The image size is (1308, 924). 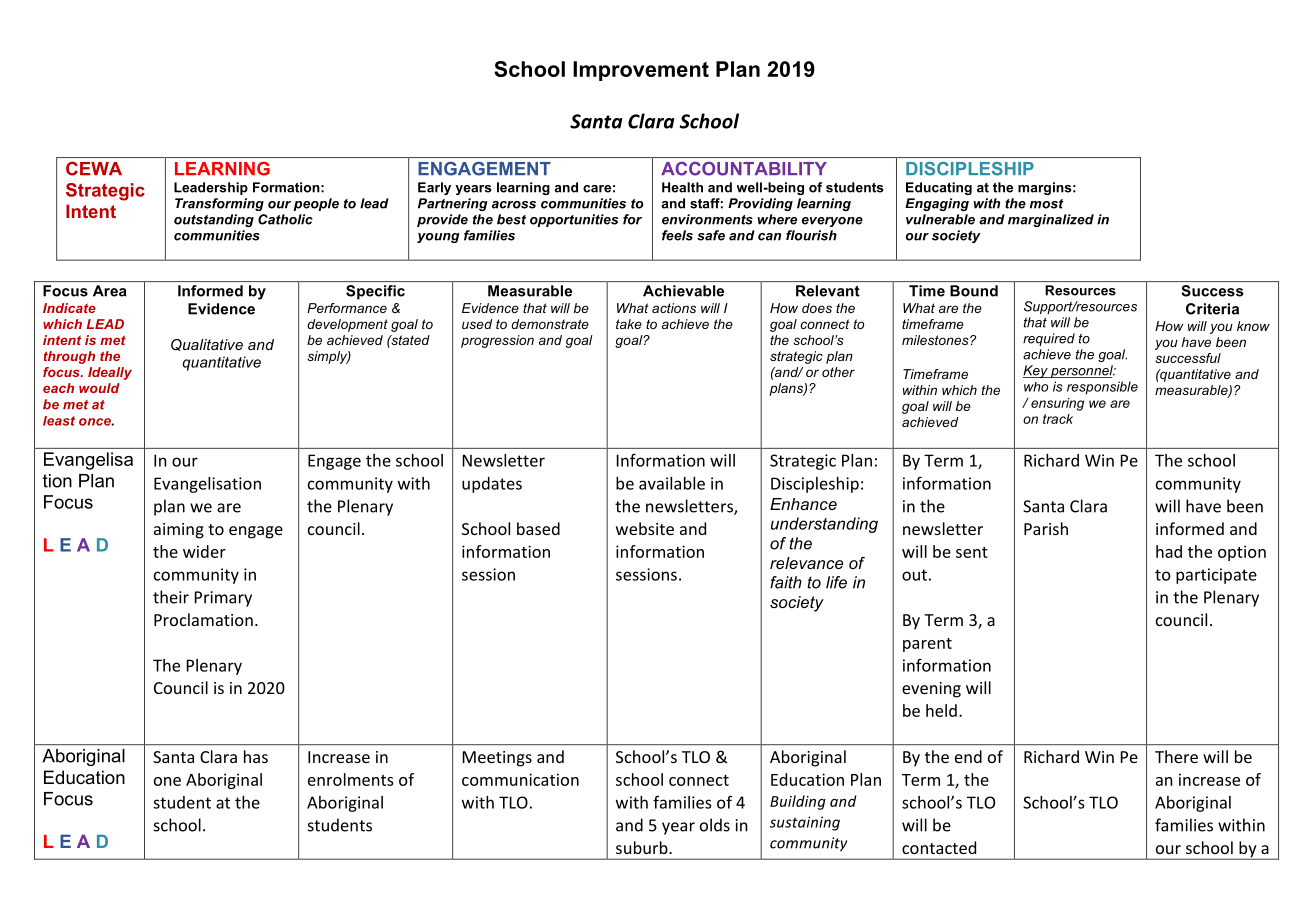 I want to click on Improvement, so click(x=641, y=71).
